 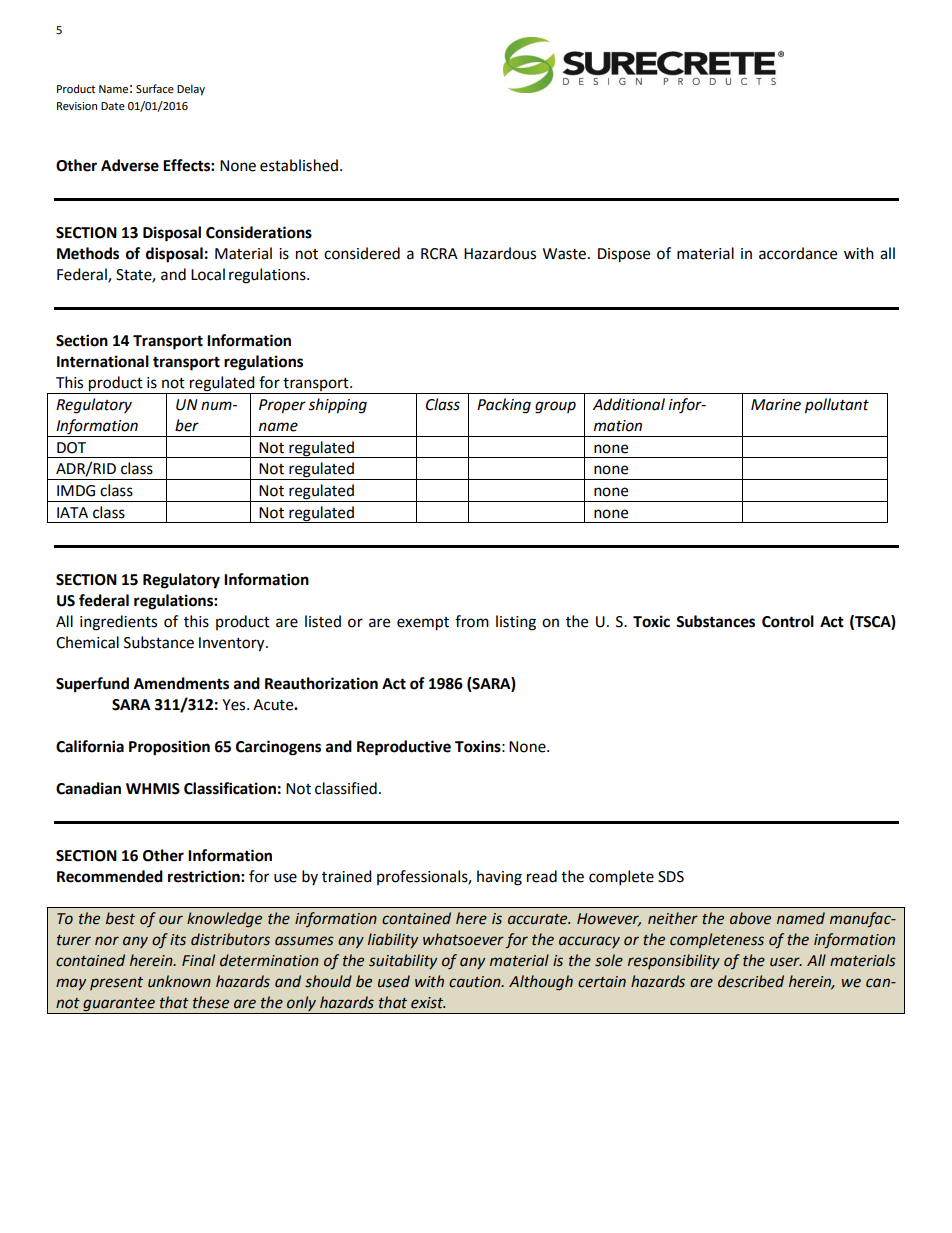 What do you see at coordinates (155, 89) in the screenshot?
I see `Surface` at bounding box center [155, 89].
